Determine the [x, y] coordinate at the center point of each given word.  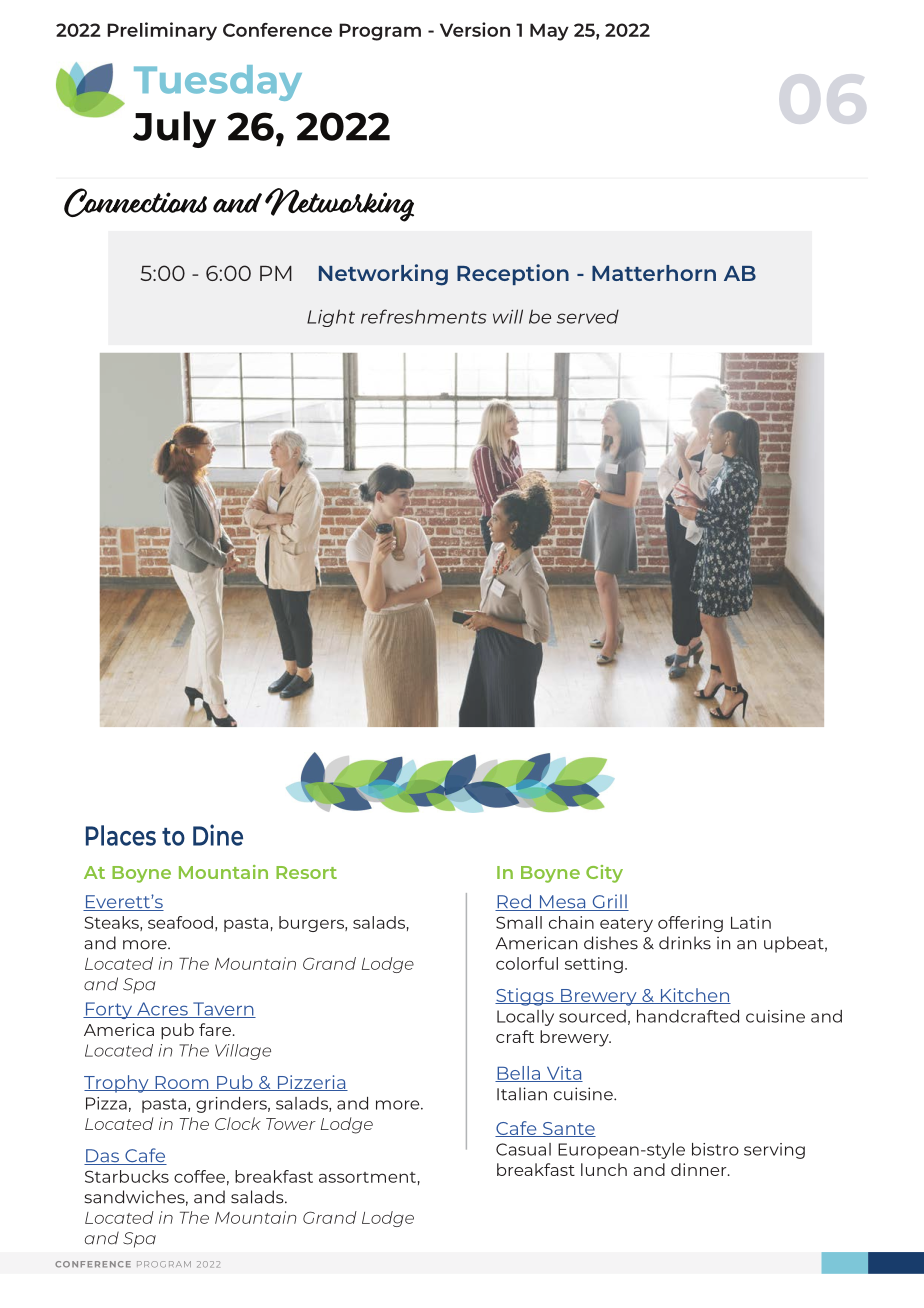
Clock [238, 1123]
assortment [367, 1177]
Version [475, 29]
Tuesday [218, 83]
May [549, 32]
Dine [218, 835]
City [604, 874]
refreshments [424, 316]
